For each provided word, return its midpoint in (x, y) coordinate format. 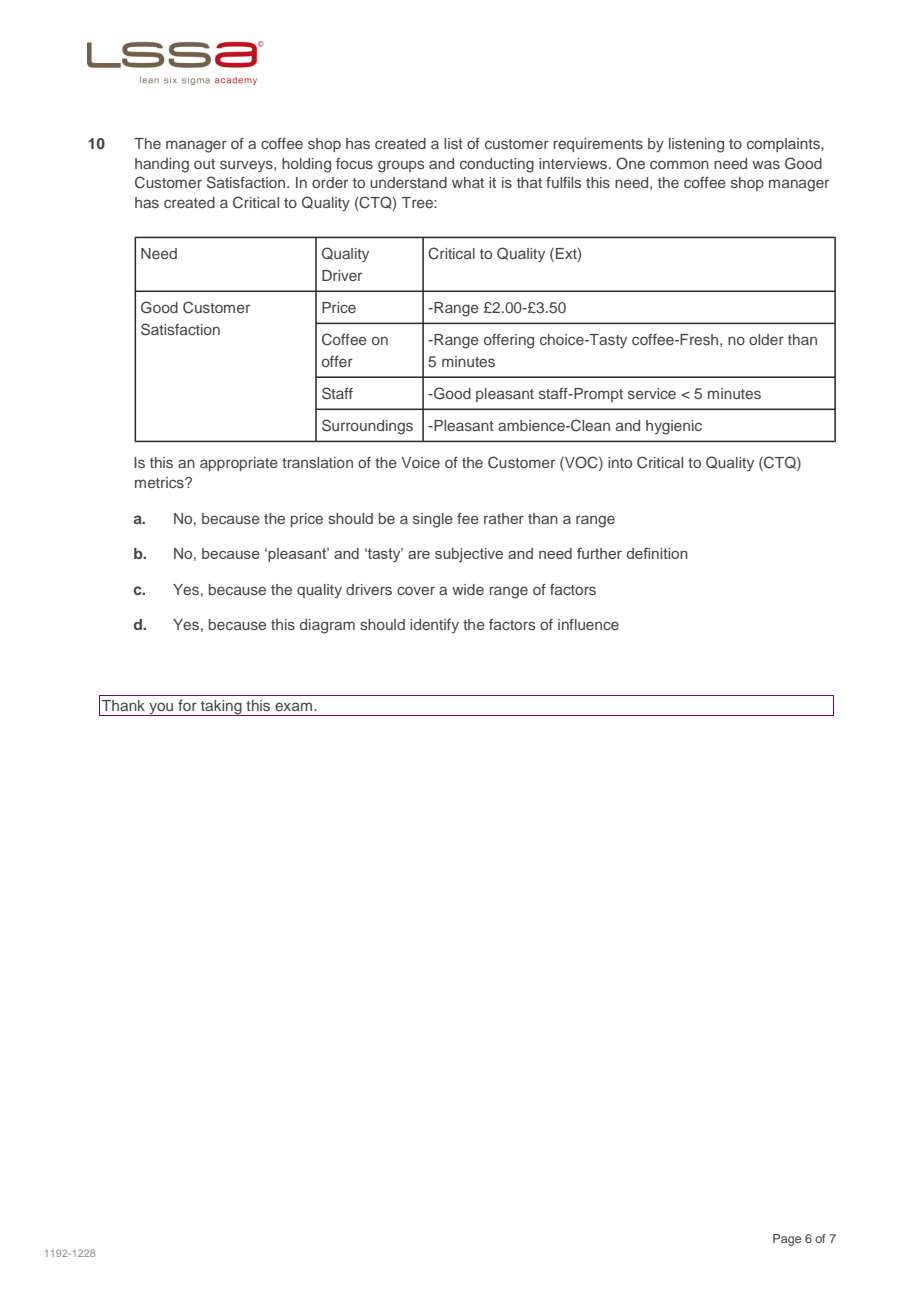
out (204, 164)
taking (221, 708)
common (679, 164)
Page (787, 1240)
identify (434, 626)
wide (468, 589)
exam (295, 706)
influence (588, 624)
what (468, 182)
